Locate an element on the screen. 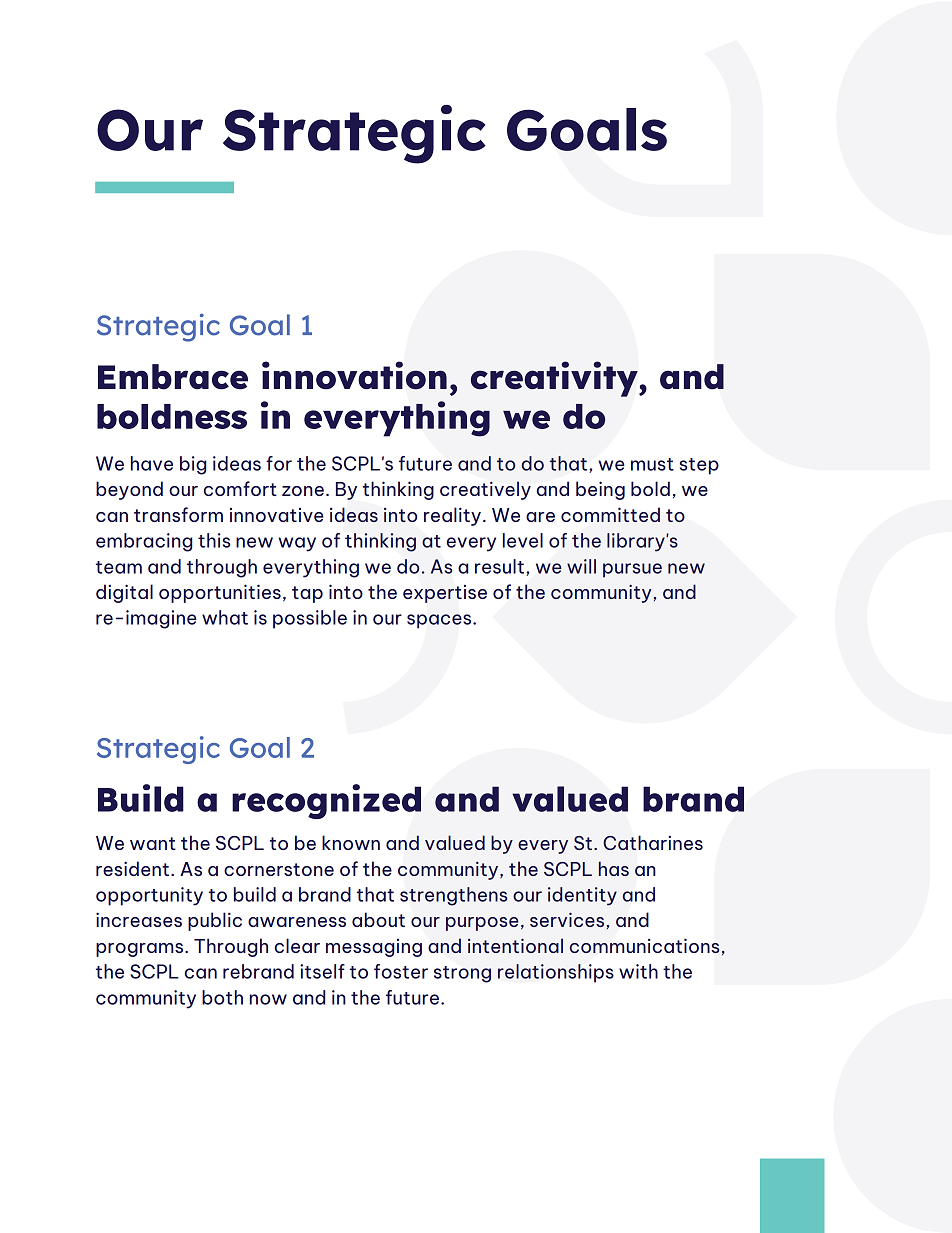 The height and width of the screenshot is (1233, 952). what is located at coordinates (225, 617).
